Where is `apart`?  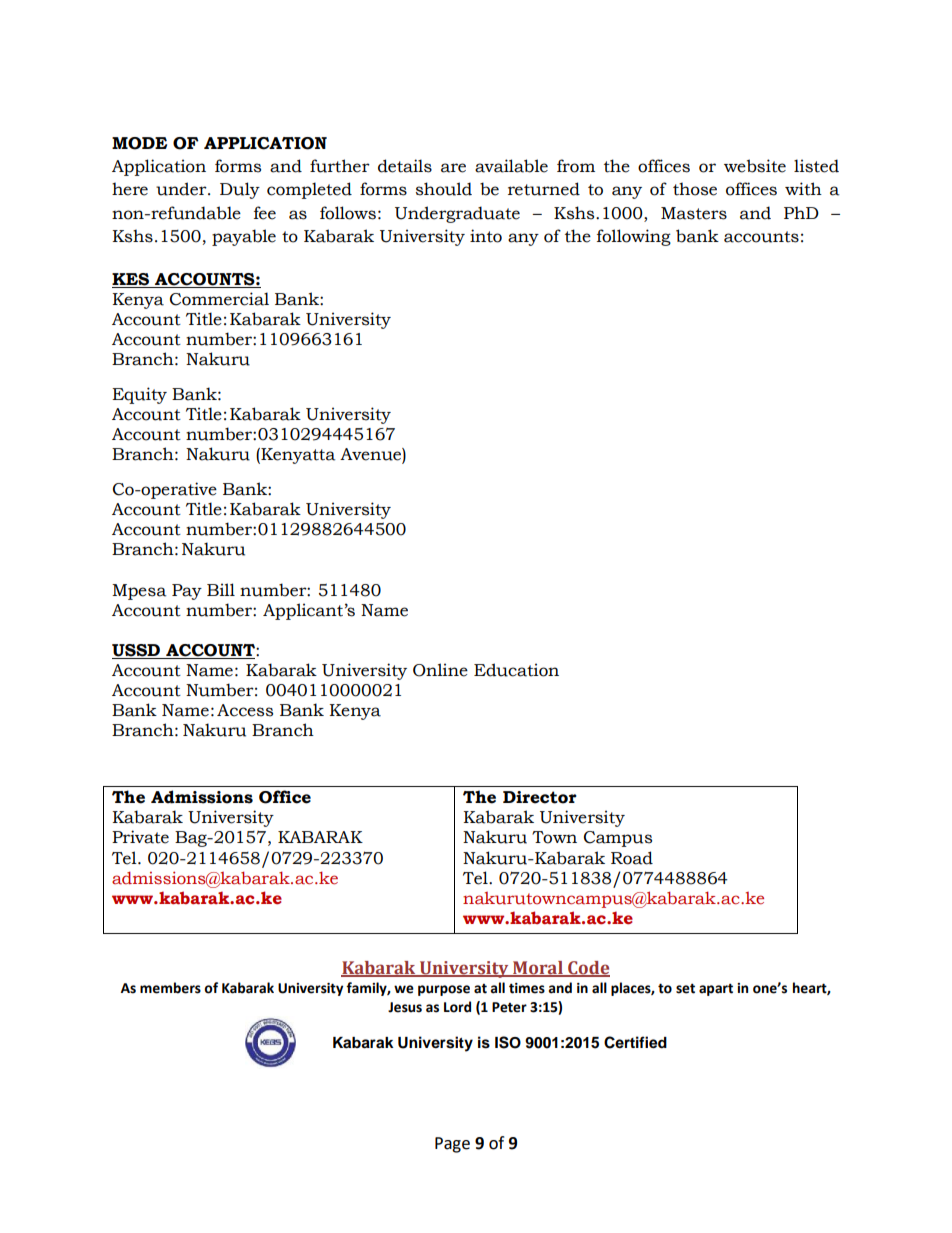
apart is located at coordinates (716, 989).
